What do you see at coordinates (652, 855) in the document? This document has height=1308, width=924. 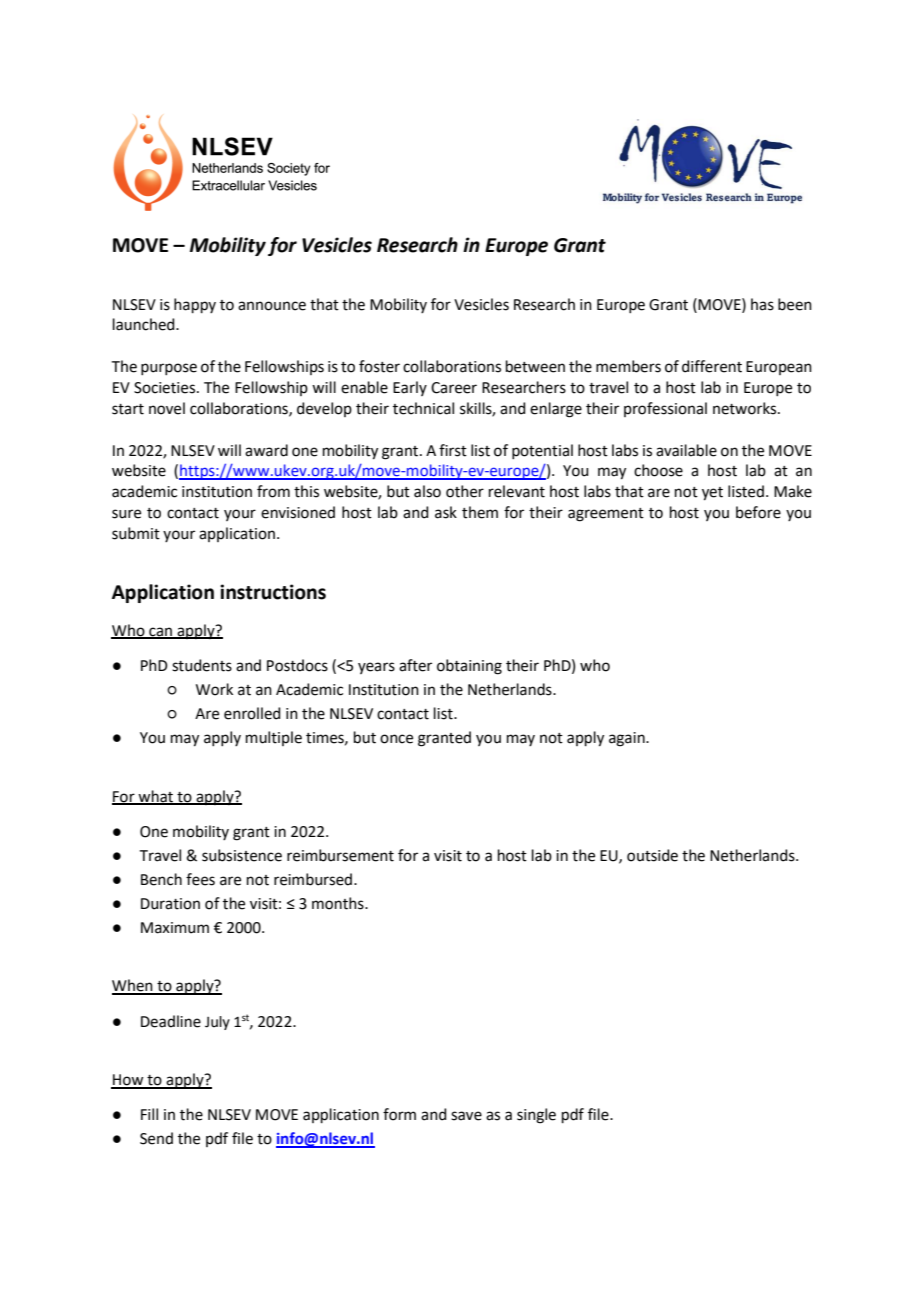 I see `outside` at bounding box center [652, 855].
